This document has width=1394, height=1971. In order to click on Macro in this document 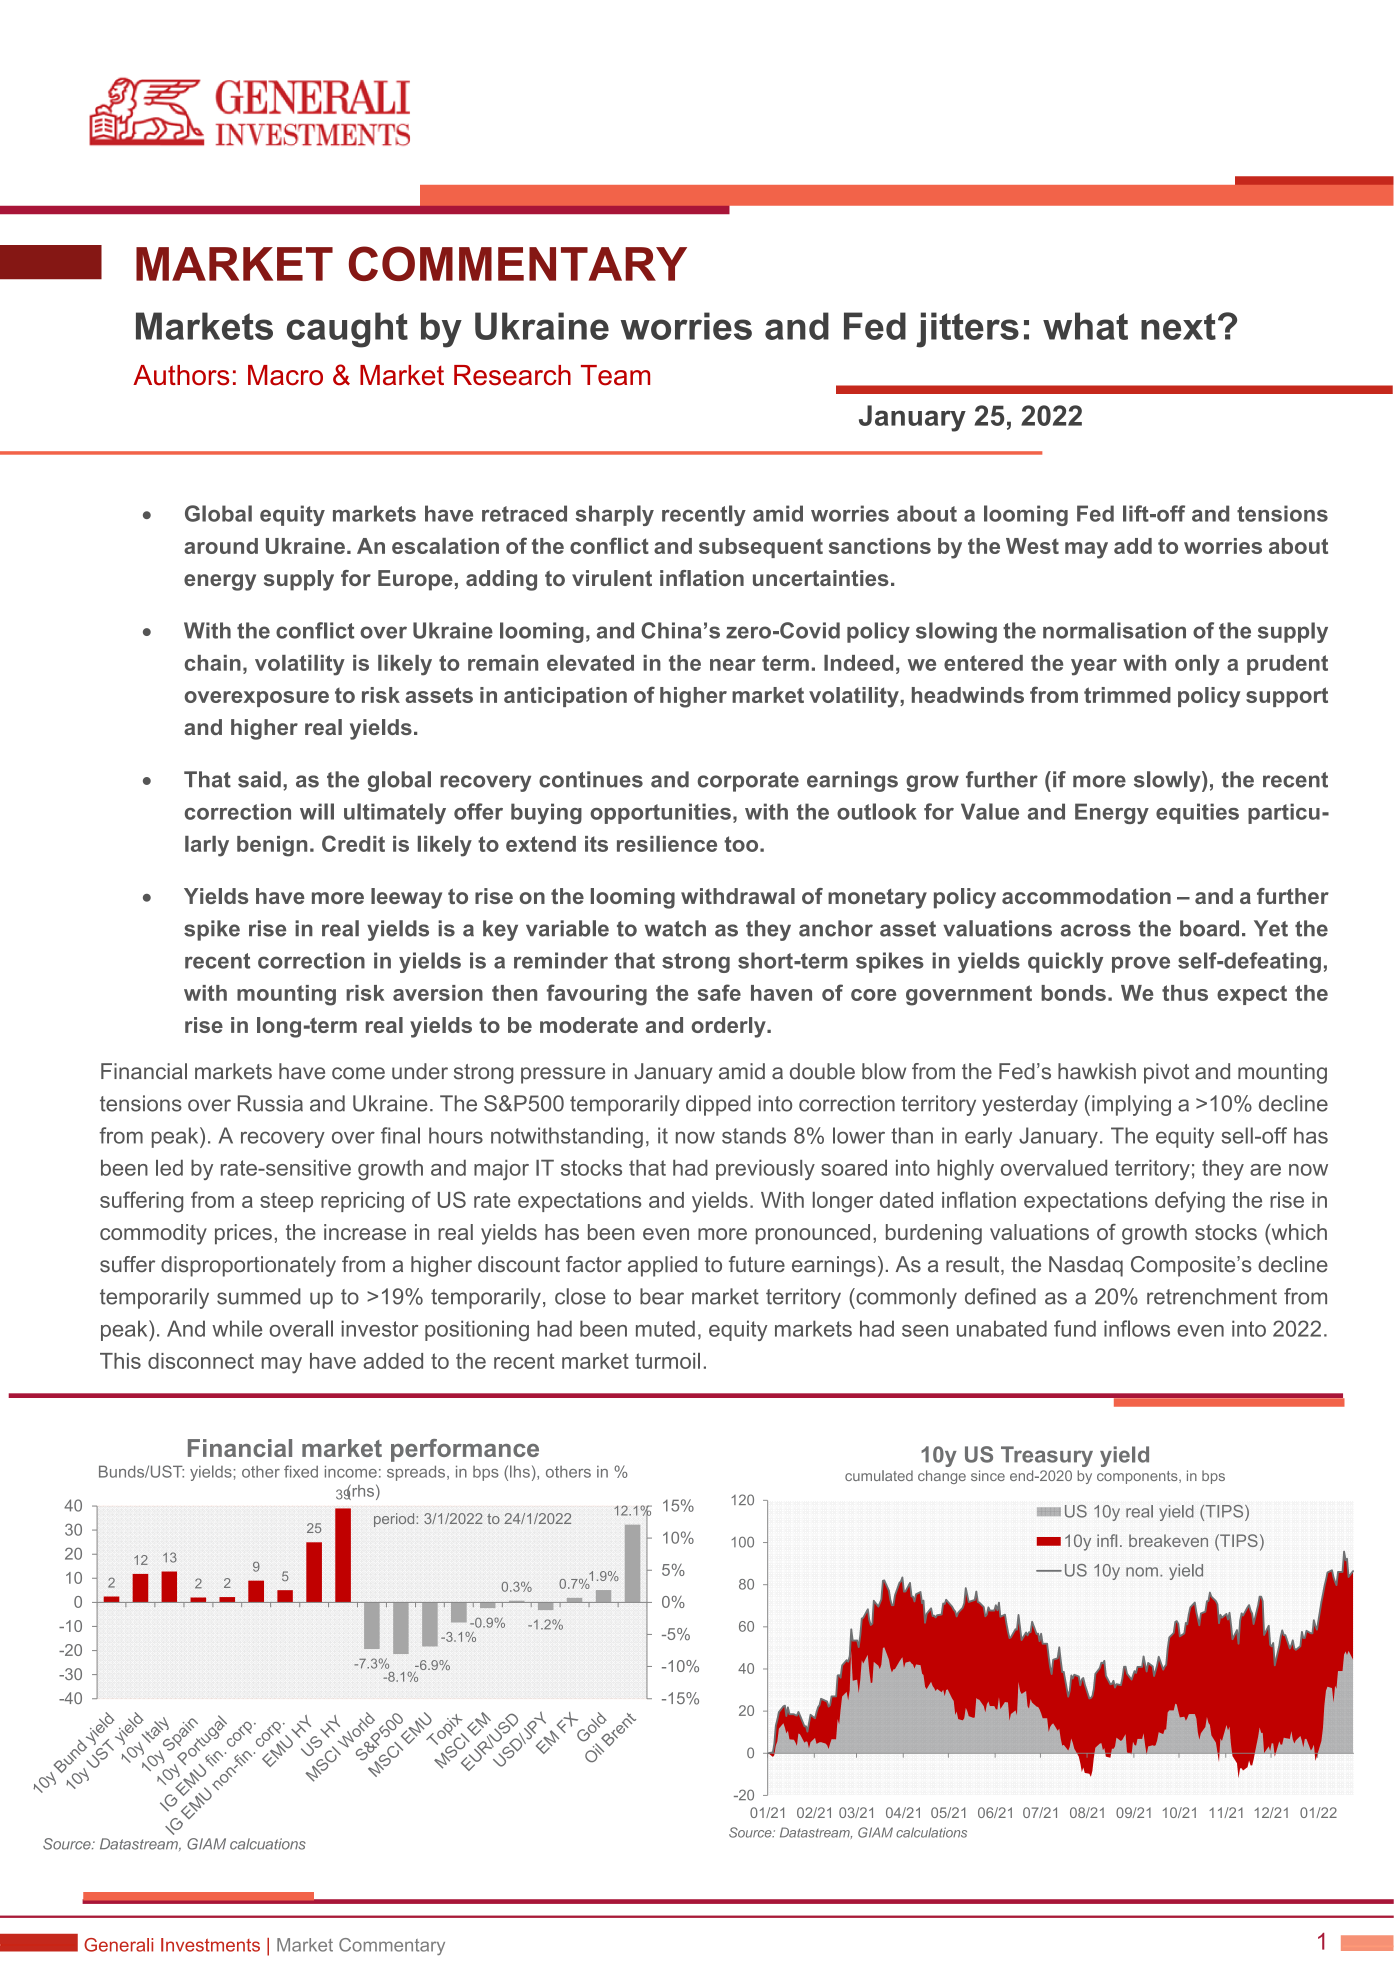, I will do `click(285, 375)`.
